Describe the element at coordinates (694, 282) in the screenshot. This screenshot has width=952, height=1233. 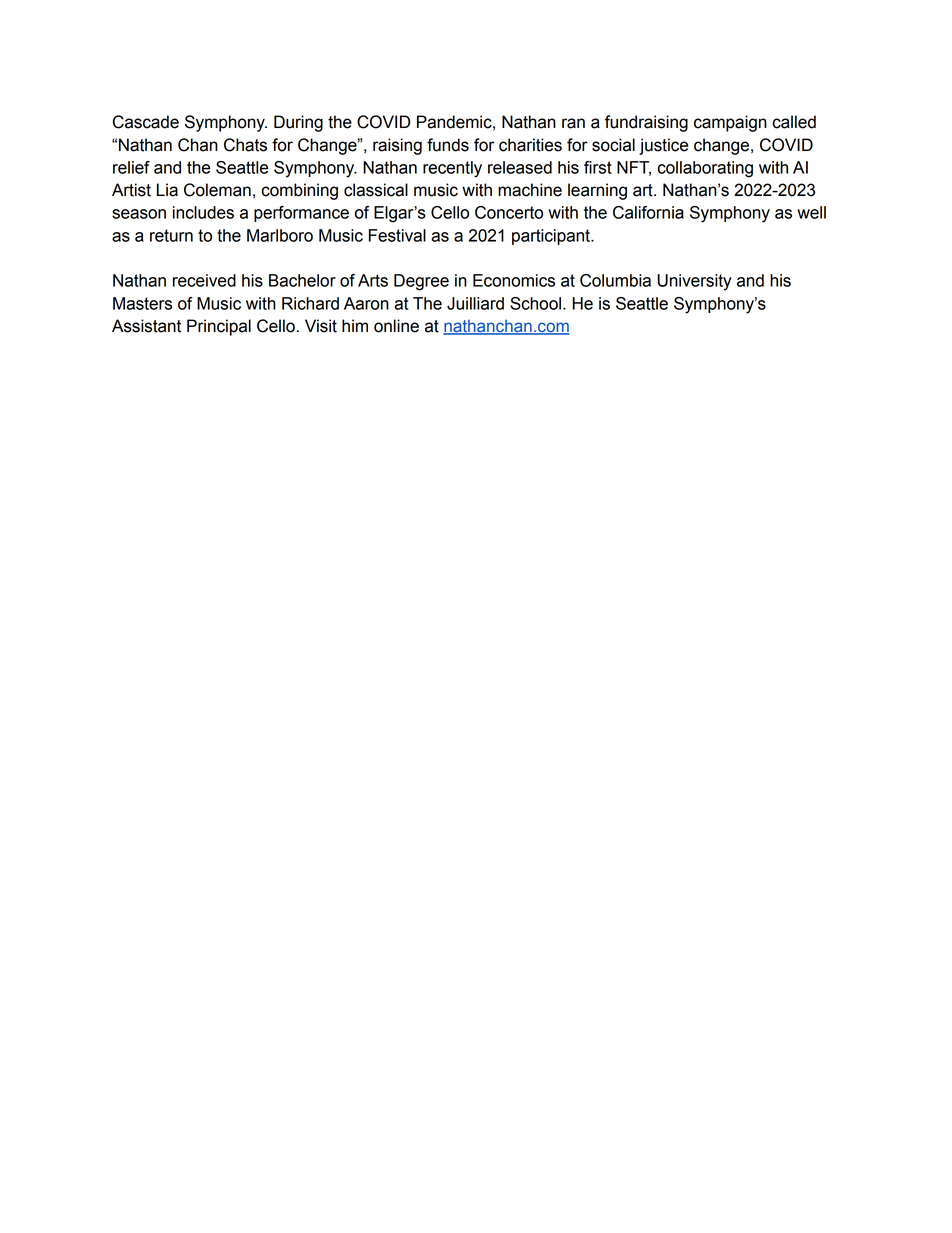
I see `University` at that location.
